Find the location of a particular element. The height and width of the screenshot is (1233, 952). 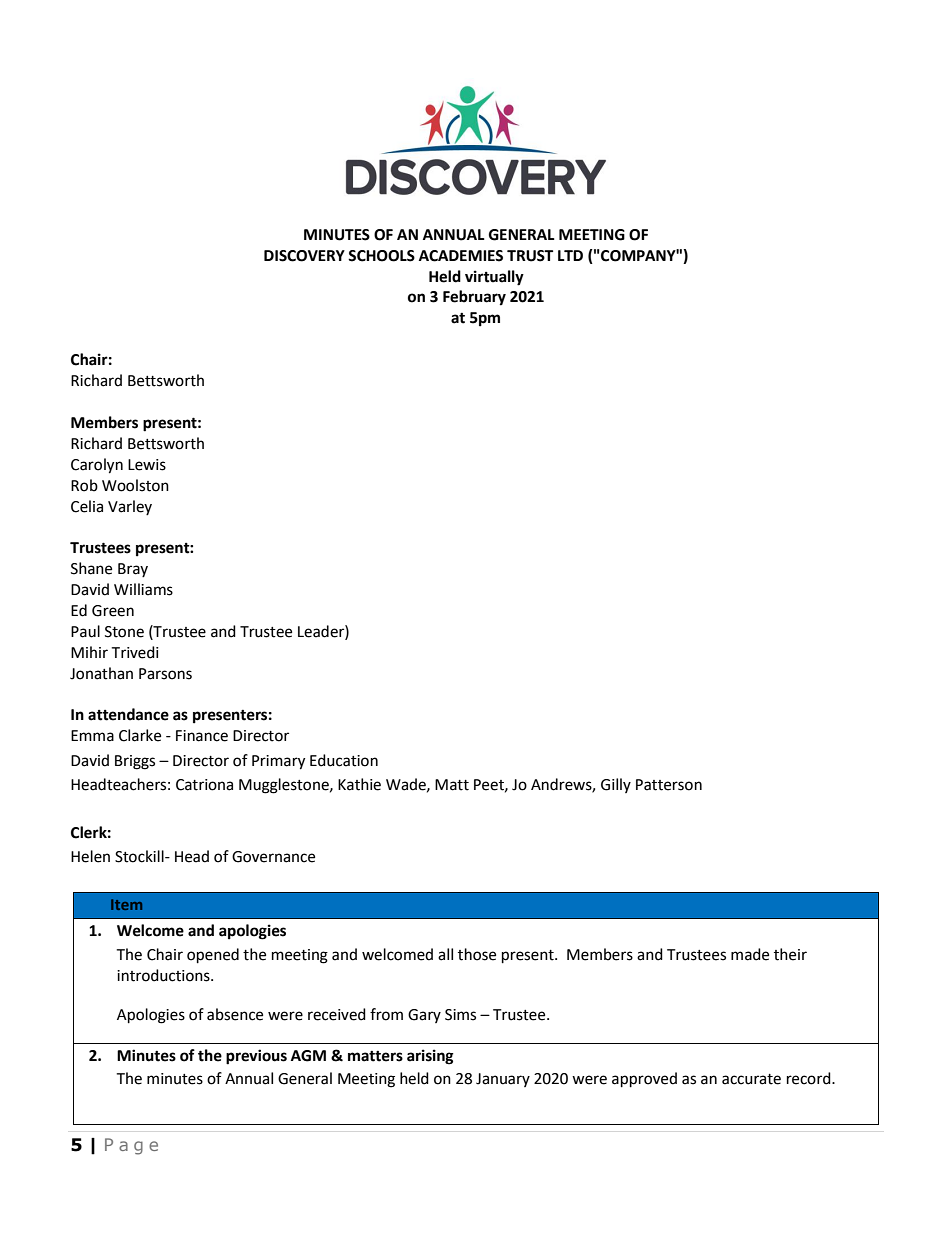

previous is located at coordinates (256, 1057).
